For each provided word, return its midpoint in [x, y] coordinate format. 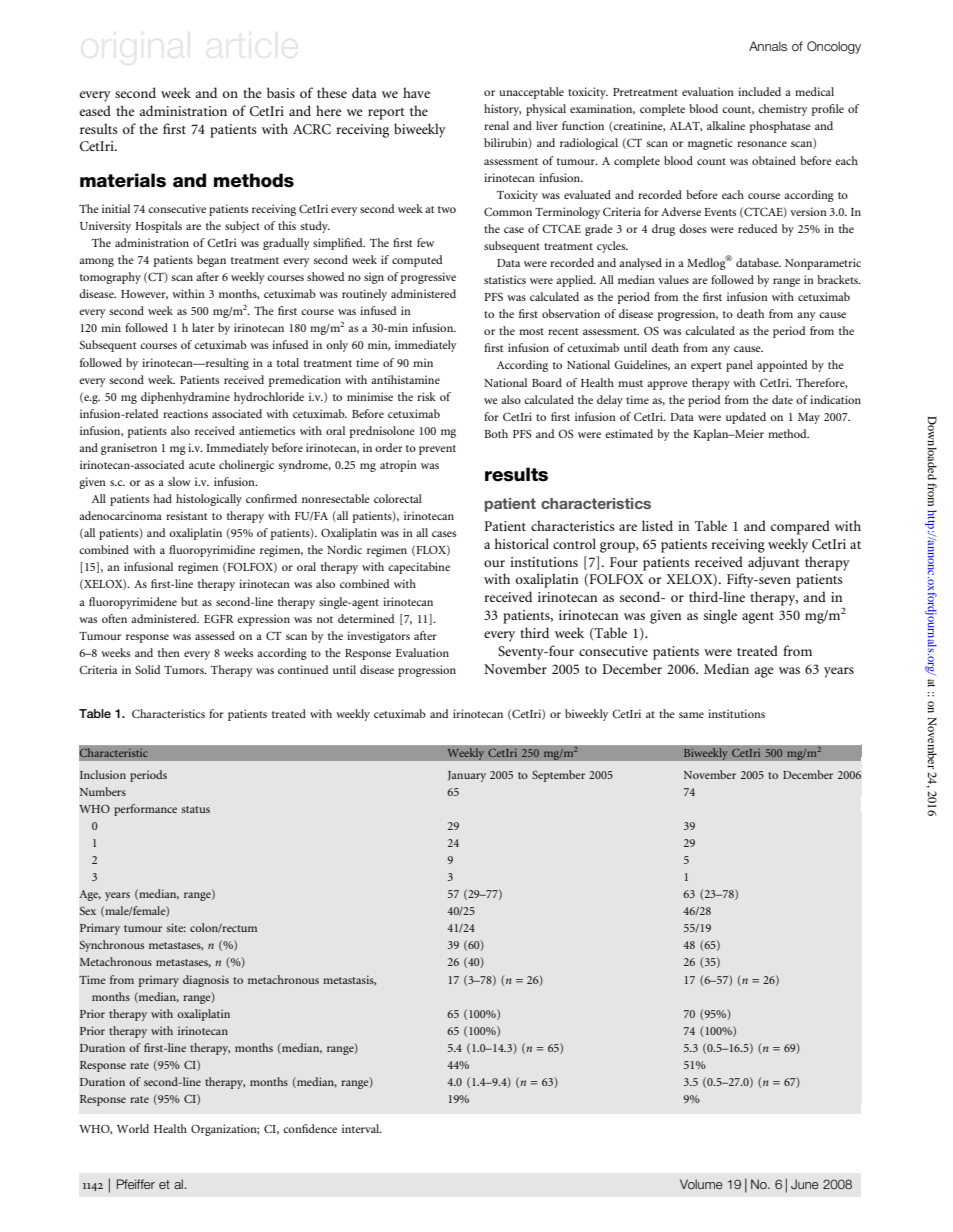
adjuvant [774, 563]
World [133, 1128]
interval [362, 1128]
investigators [378, 637]
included [759, 91]
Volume [701, 1184]
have [416, 92]
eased [95, 110]
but [189, 601]
